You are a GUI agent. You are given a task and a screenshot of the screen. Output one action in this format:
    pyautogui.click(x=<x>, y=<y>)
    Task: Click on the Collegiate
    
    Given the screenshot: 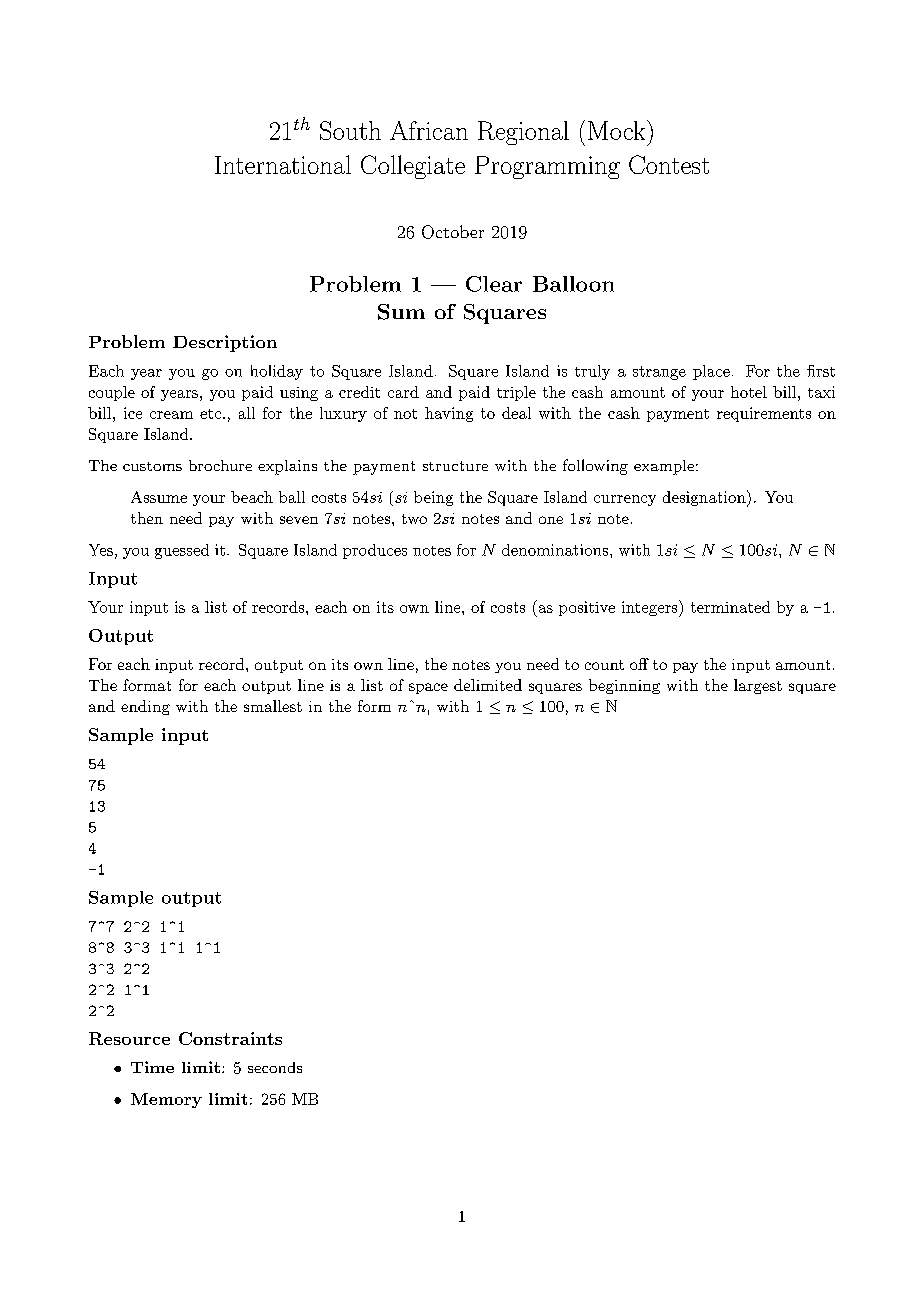 What is the action you would take?
    pyautogui.click(x=413, y=167)
